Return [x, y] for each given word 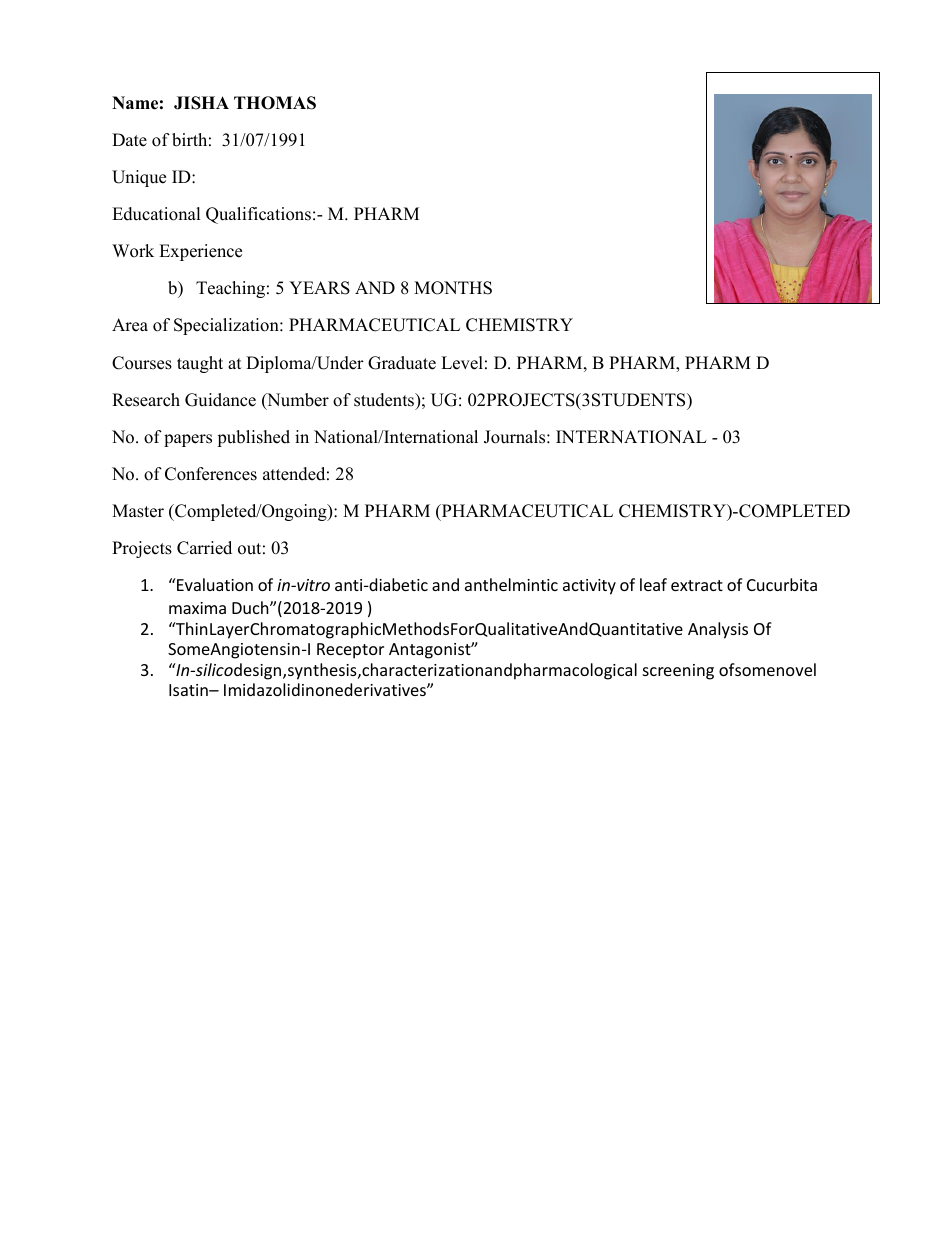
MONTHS [453, 288]
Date [129, 140]
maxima [197, 608]
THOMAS [275, 103]
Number [297, 401]
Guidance [220, 400]
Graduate [402, 363]
